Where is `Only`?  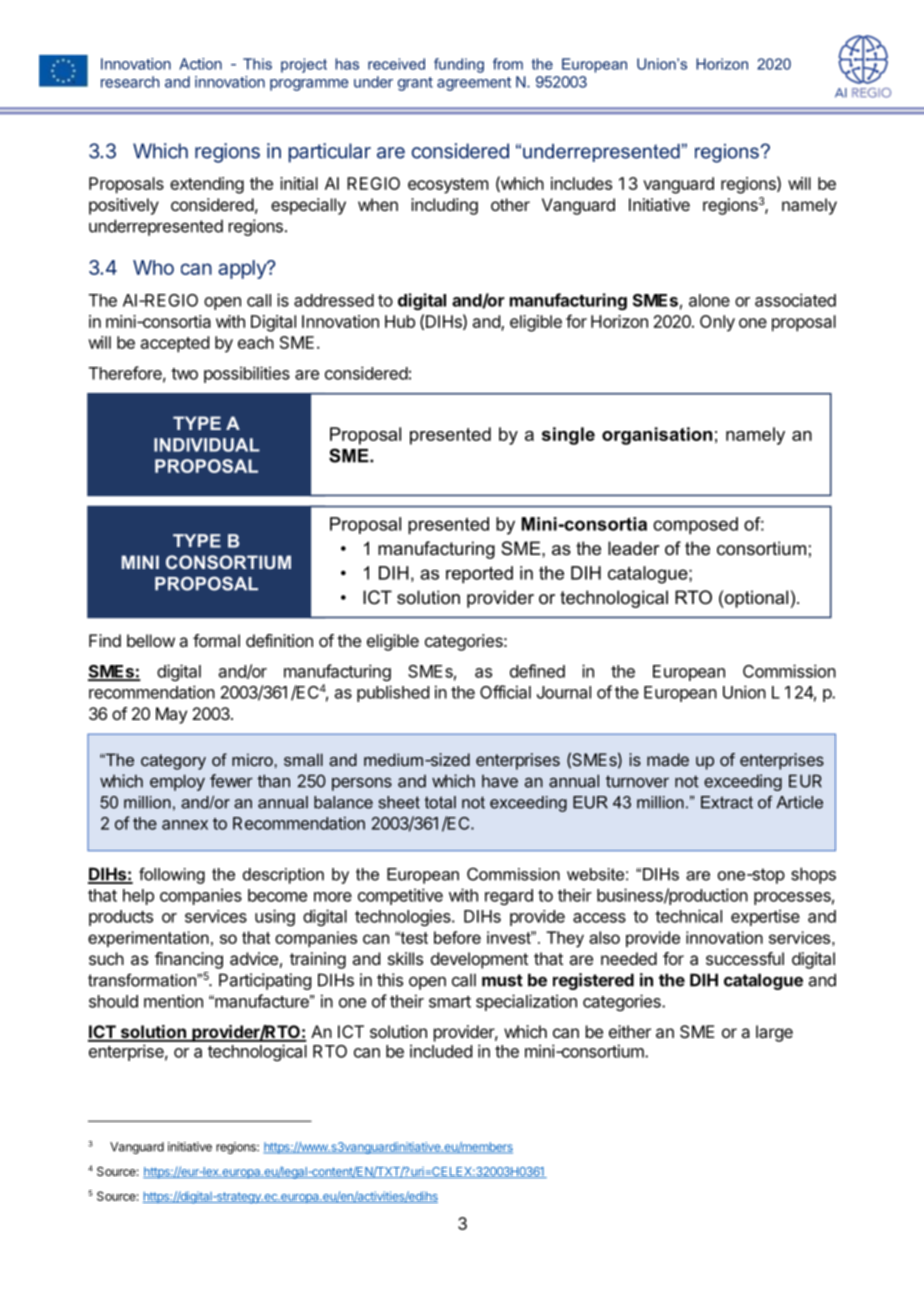
Only is located at coordinates (717, 323).
